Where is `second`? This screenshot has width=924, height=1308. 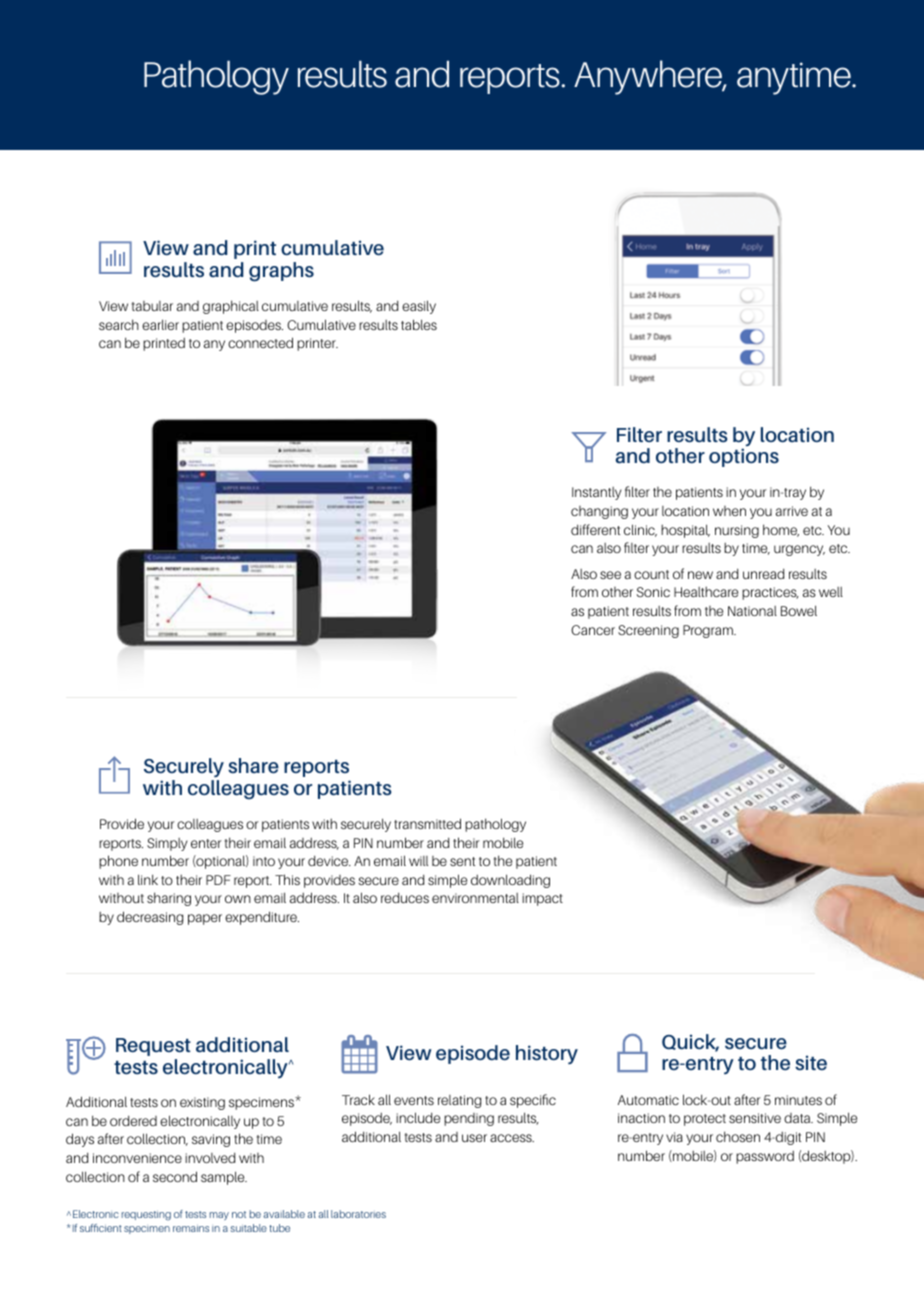
second is located at coordinates (175, 1176).
